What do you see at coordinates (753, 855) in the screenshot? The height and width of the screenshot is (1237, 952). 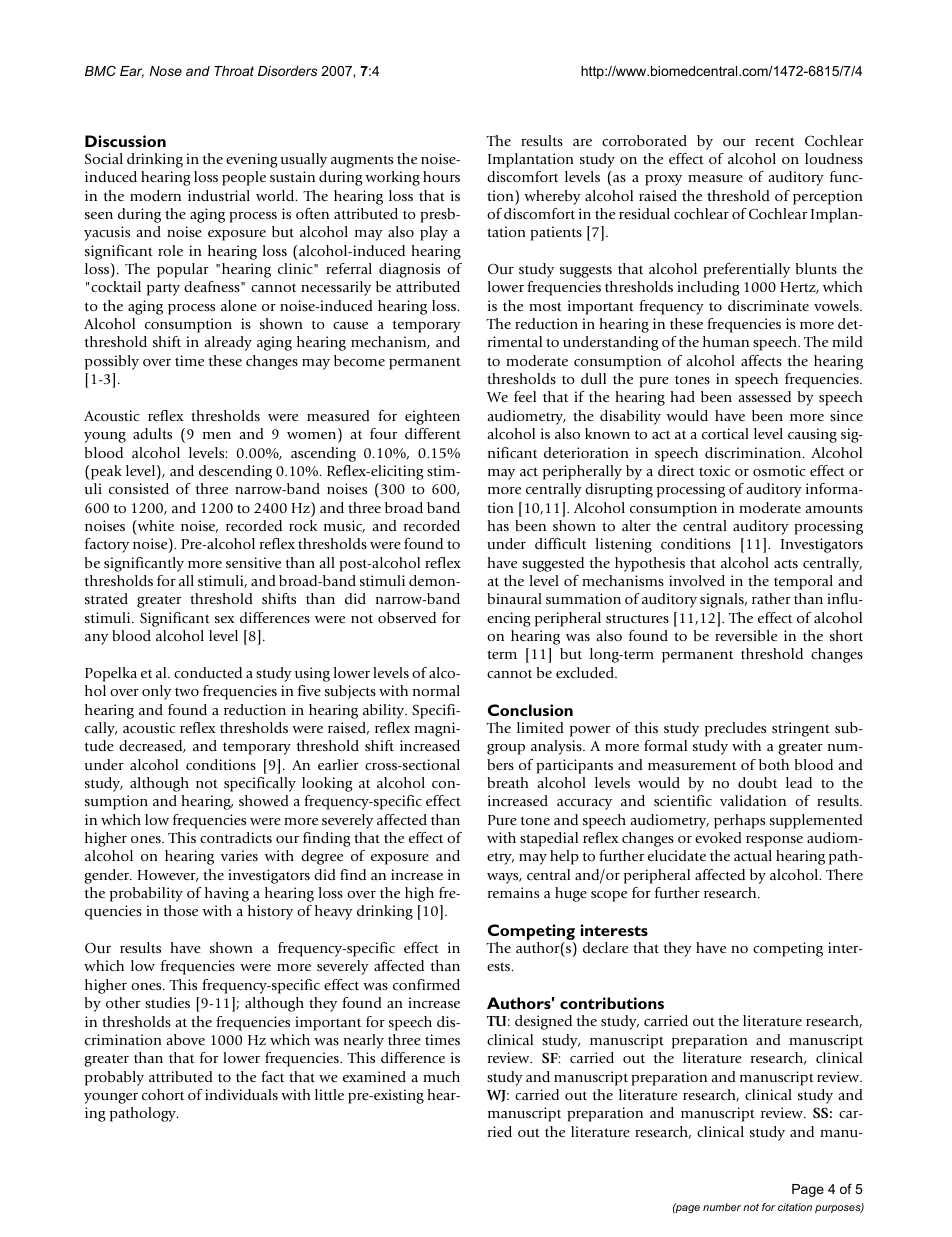 I see `actual` at bounding box center [753, 855].
